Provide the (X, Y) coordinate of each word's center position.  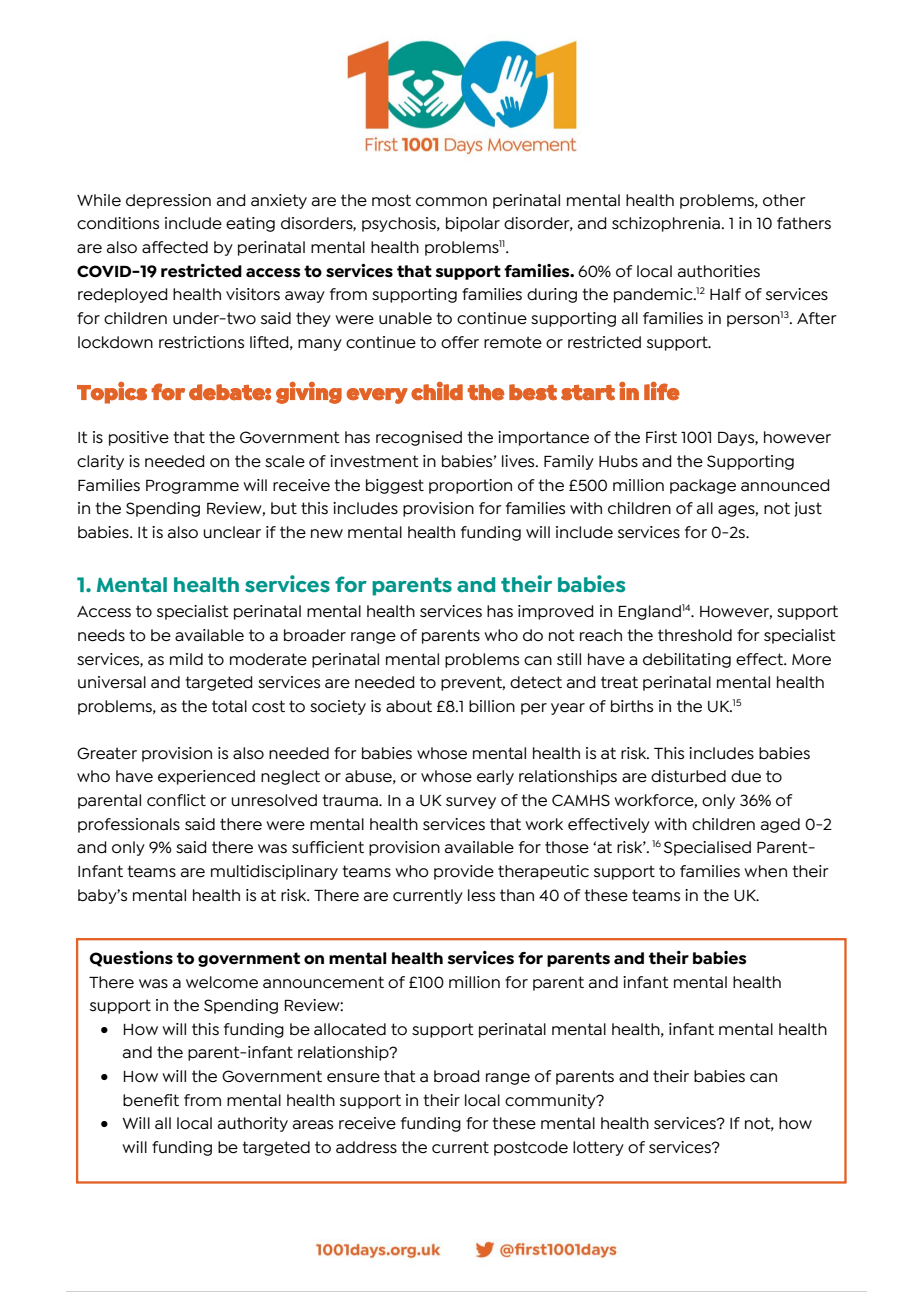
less (481, 895)
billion (492, 706)
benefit (151, 1100)
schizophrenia (666, 224)
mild (186, 659)
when (765, 871)
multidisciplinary (274, 872)
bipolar (473, 224)
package (703, 486)
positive (139, 438)
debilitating (687, 660)
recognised (419, 438)
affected (175, 247)
